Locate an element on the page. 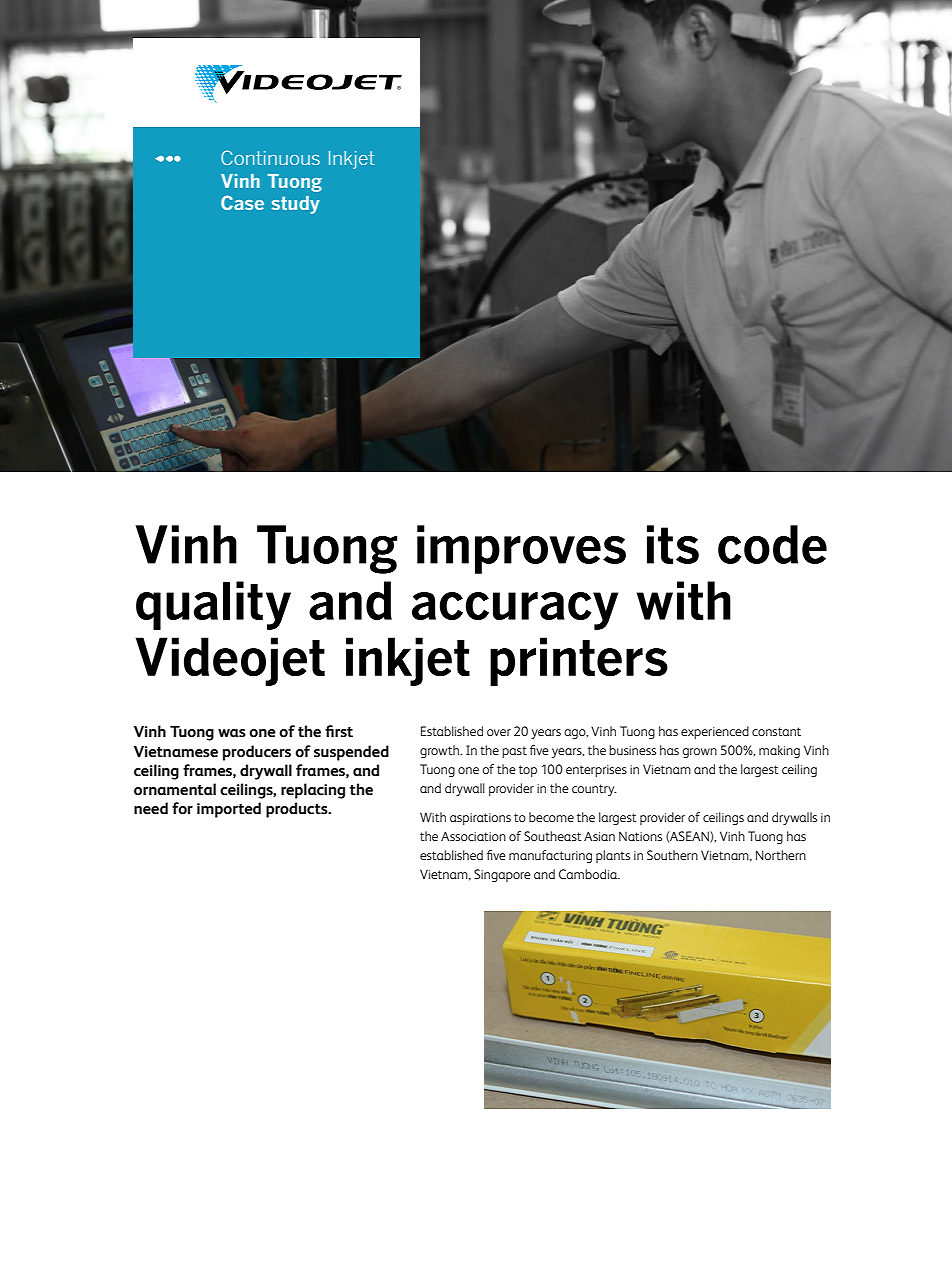  over is located at coordinates (499, 732).
